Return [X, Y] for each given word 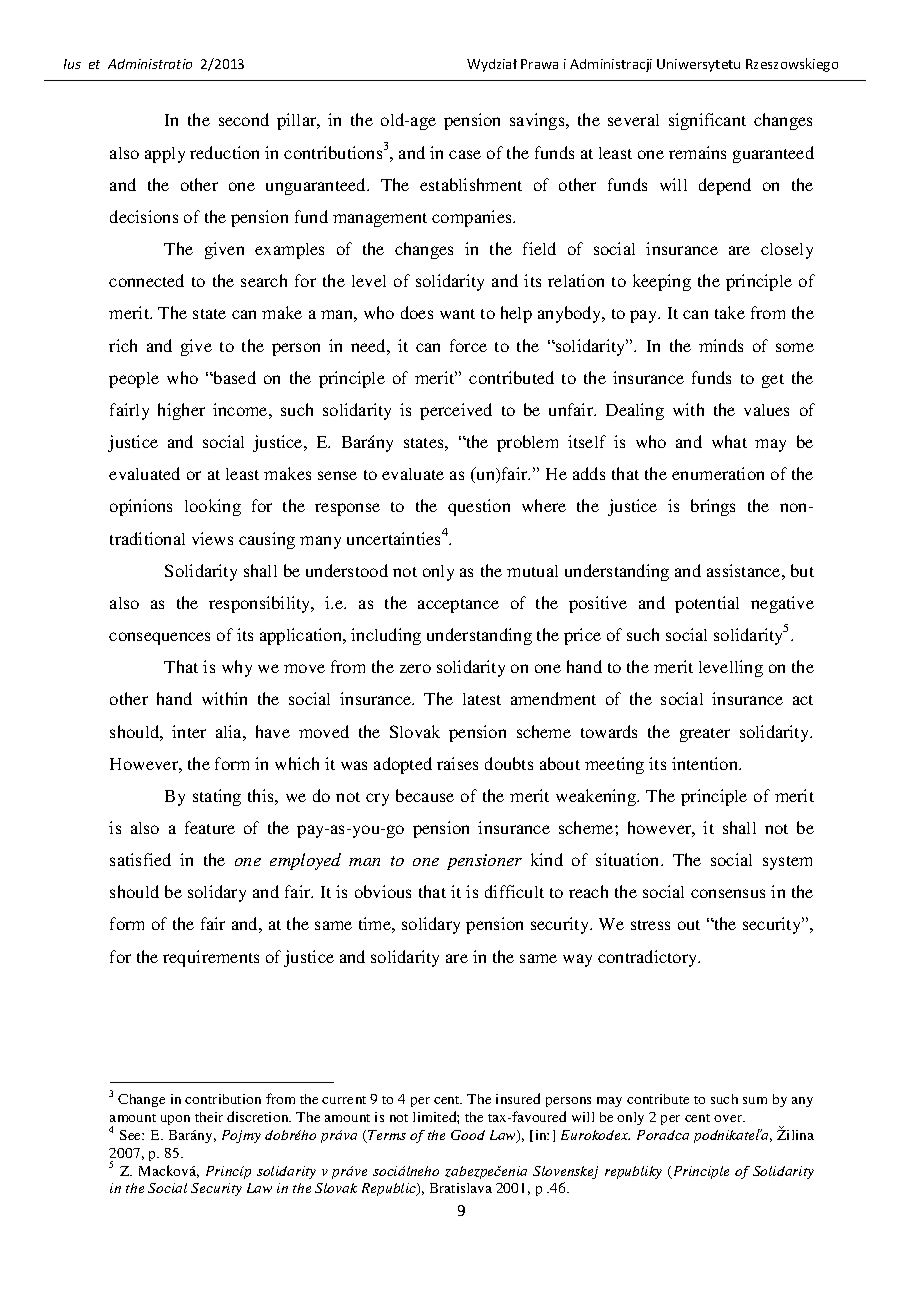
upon [175, 1120]
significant [707, 121]
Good [468, 1135]
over [729, 1118]
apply [165, 155]
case [465, 154]
